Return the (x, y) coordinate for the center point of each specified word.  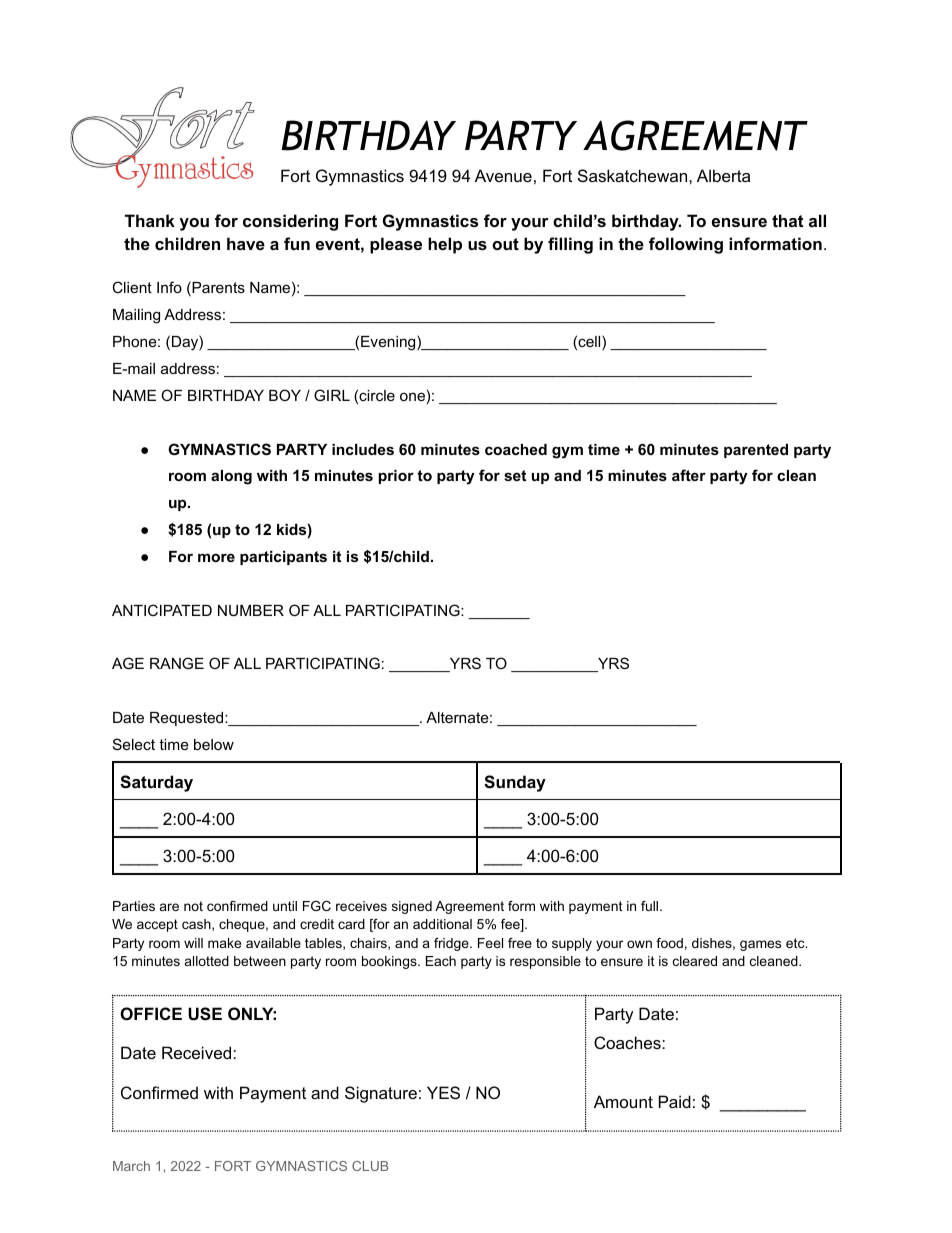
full (649, 906)
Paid (675, 1101)
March (131, 1166)
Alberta (723, 175)
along (231, 477)
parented (756, 451)
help (445, 245)
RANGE (177, 663)
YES (443, 1092)
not (193, 906)
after (689, 475)
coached (516, 449)
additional (442, 924)
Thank (150, 220)
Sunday (515, 783)
